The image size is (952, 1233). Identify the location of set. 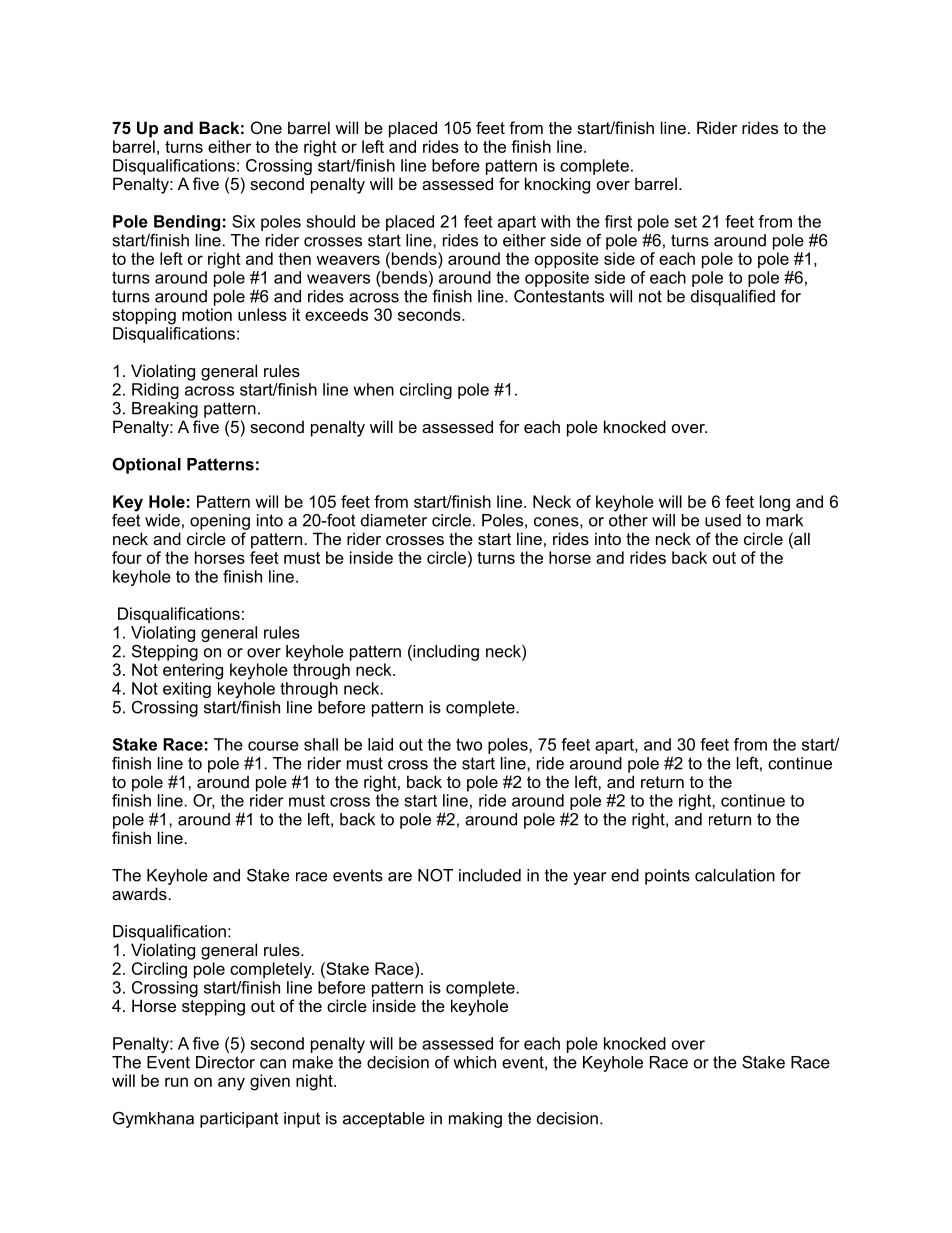
(685, 222).
